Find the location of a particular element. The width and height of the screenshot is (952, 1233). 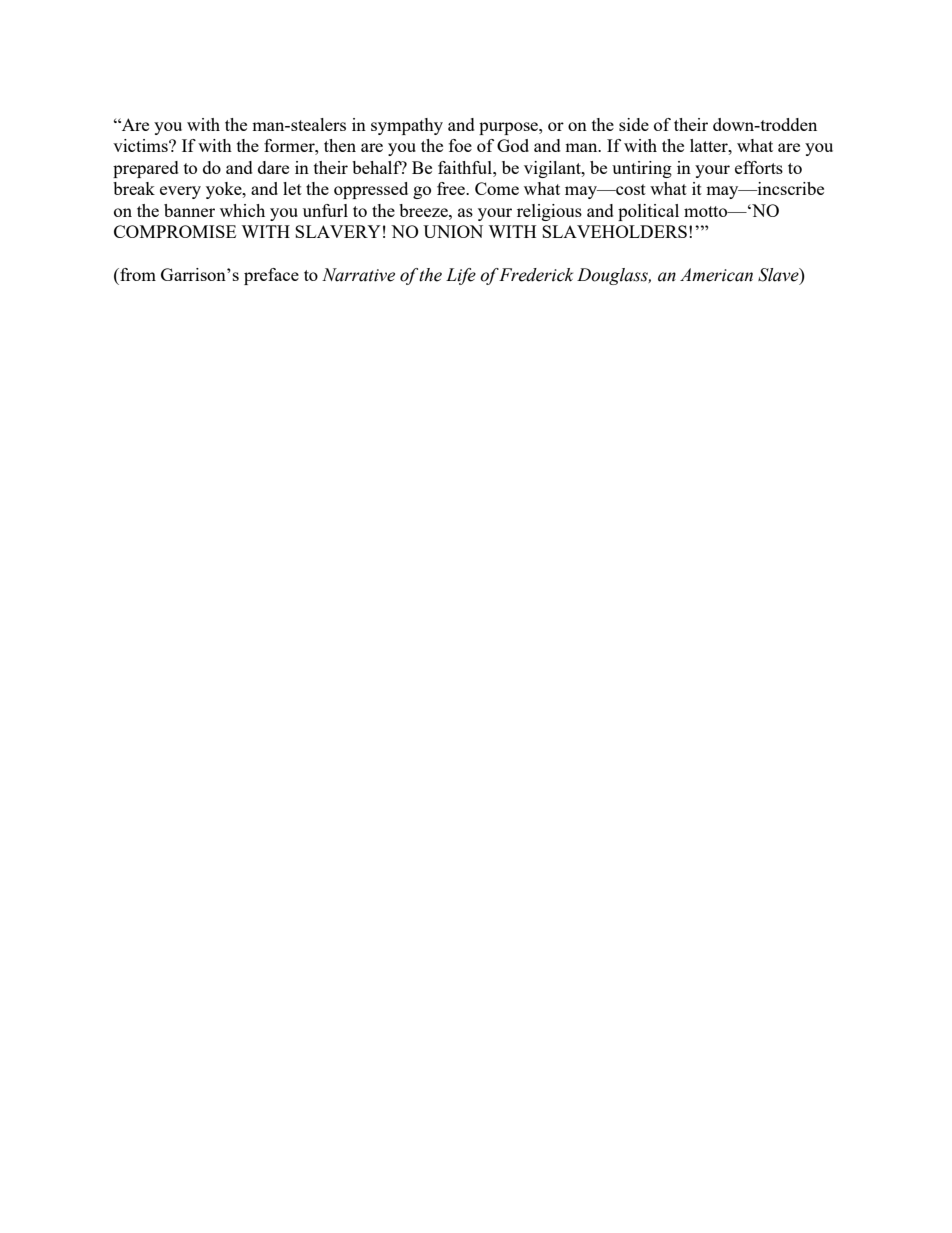

COMPROMISE is located at coordinates (175, 231).
